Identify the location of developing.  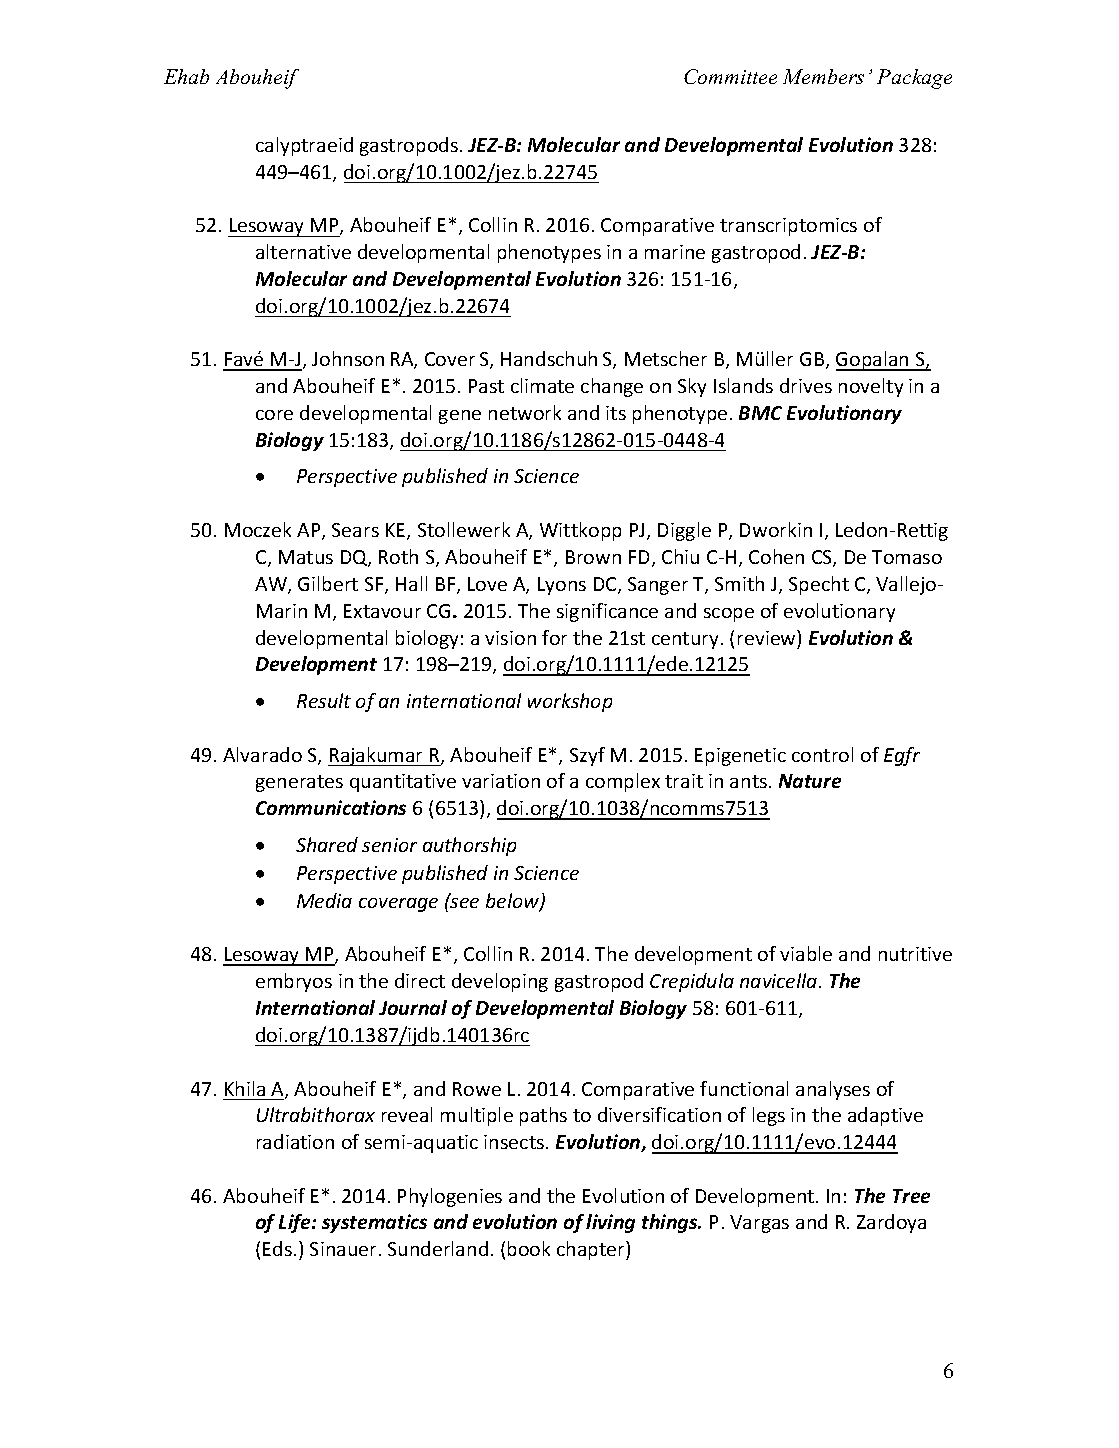
(500, 982).
